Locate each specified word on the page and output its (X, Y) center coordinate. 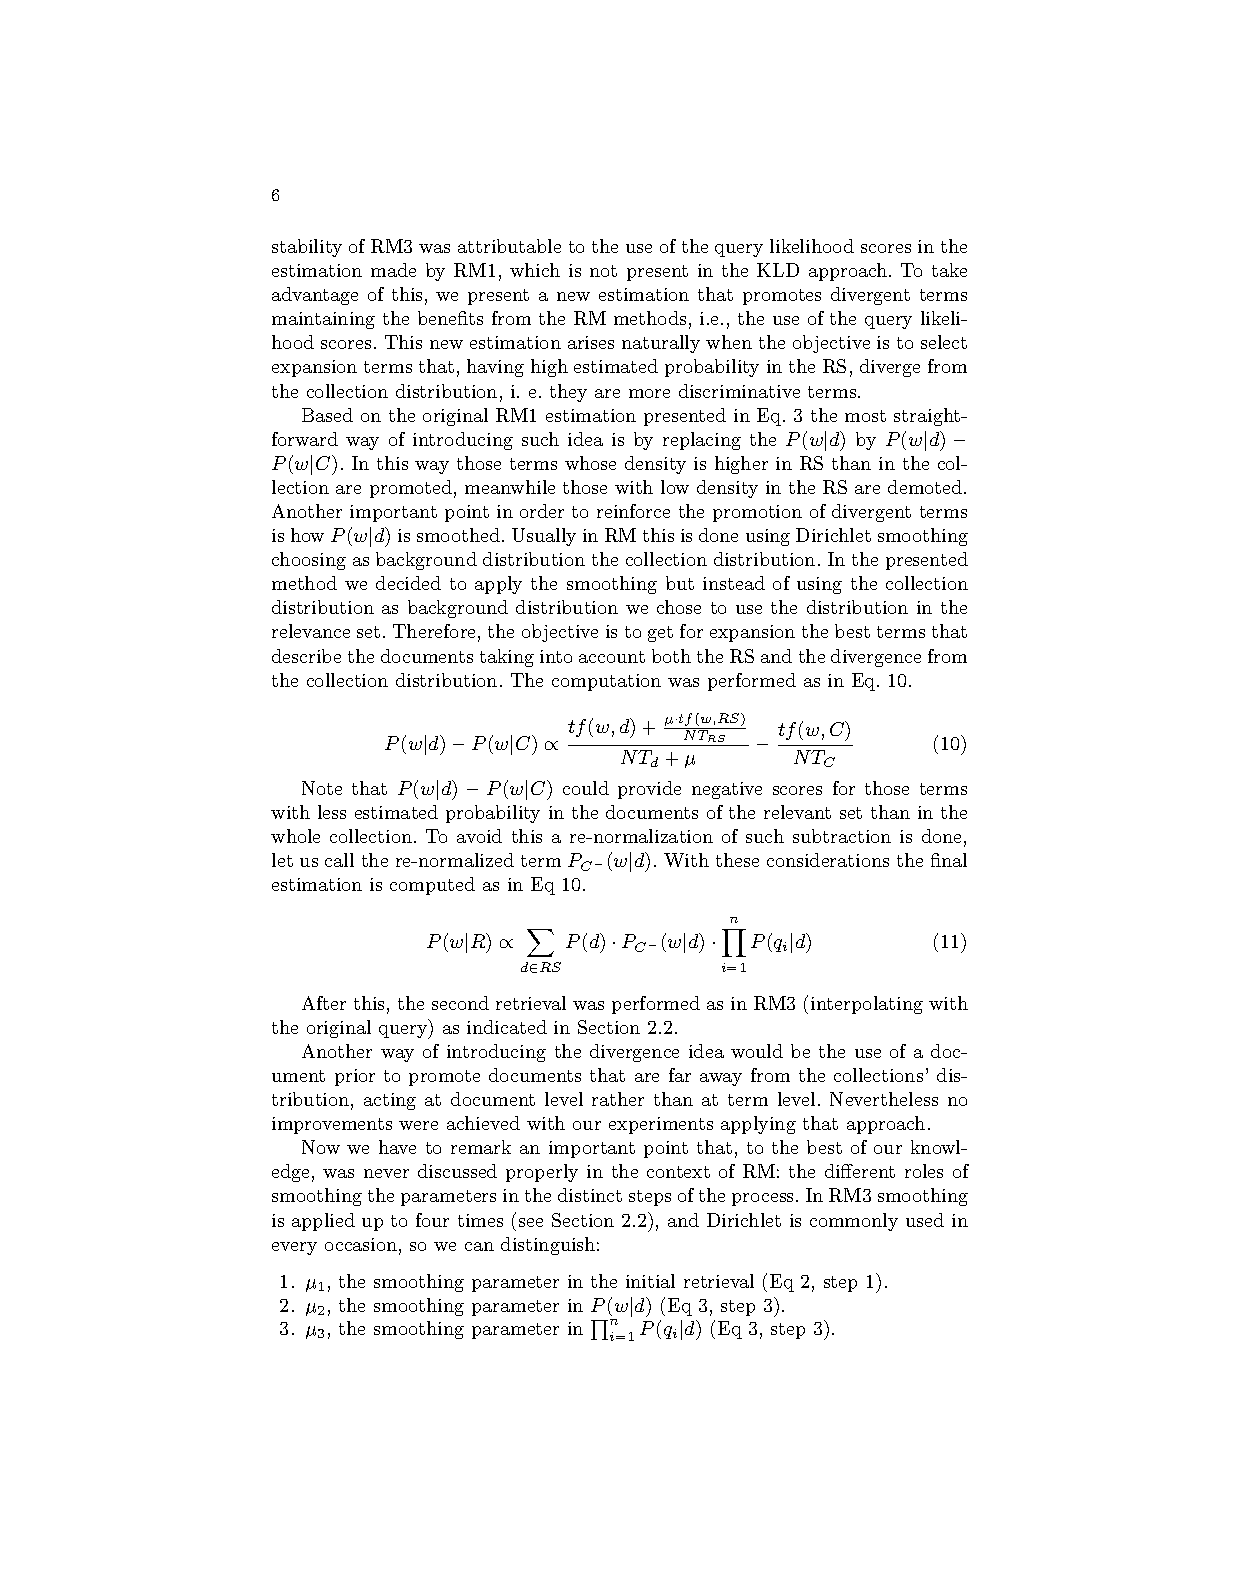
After (324, 1003)
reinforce (633, 511)
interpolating (867, 1005)
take (949, 270)
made (393, 270)
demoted (925, 487)
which (535, 270)
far (680, 1075)
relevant (797, 812)
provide (649, 790)
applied (323, 1222)
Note (322, 788)
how (307, 535)
